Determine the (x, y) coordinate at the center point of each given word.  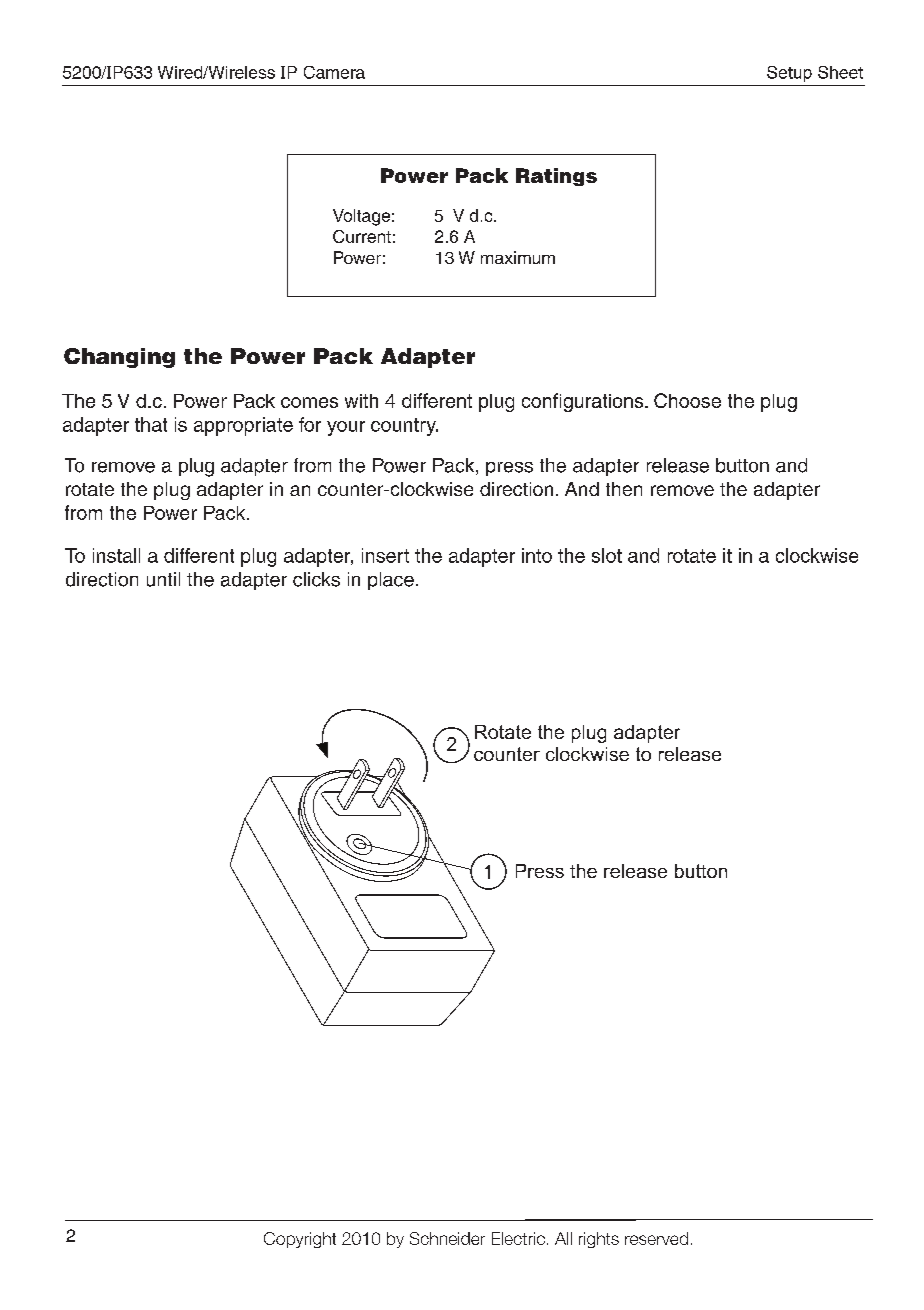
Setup (789, 74)
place (391, 581)
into (537, 555)
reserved (656, 1238)
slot (607, 555)
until (163, 579)
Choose (687, 400)
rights (599, 1240)
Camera (334, 72)
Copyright (300, 1240)
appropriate (243, 426)
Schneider (447, 1238)
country (404, 427)
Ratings (556, 177)
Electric (518, 1238)
